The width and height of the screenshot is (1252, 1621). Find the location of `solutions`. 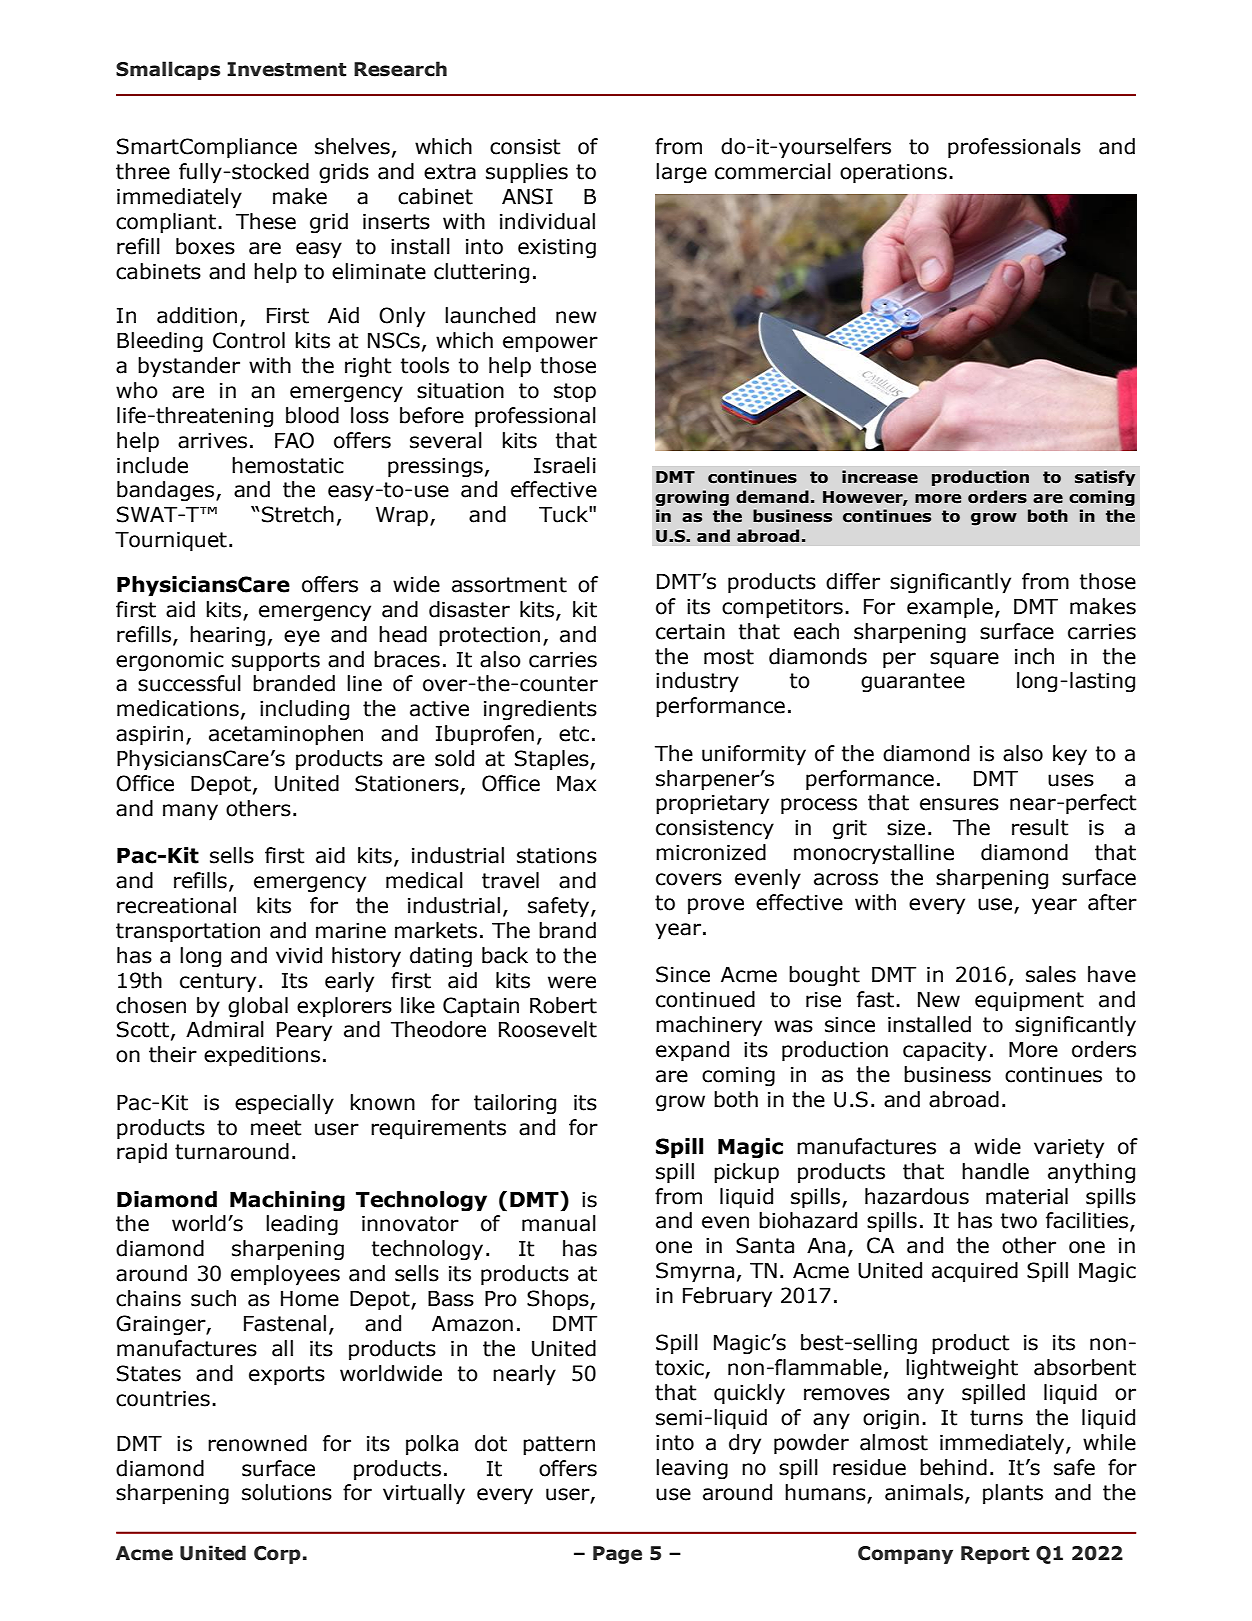

solutions is located at coordinates (287, 1492).
